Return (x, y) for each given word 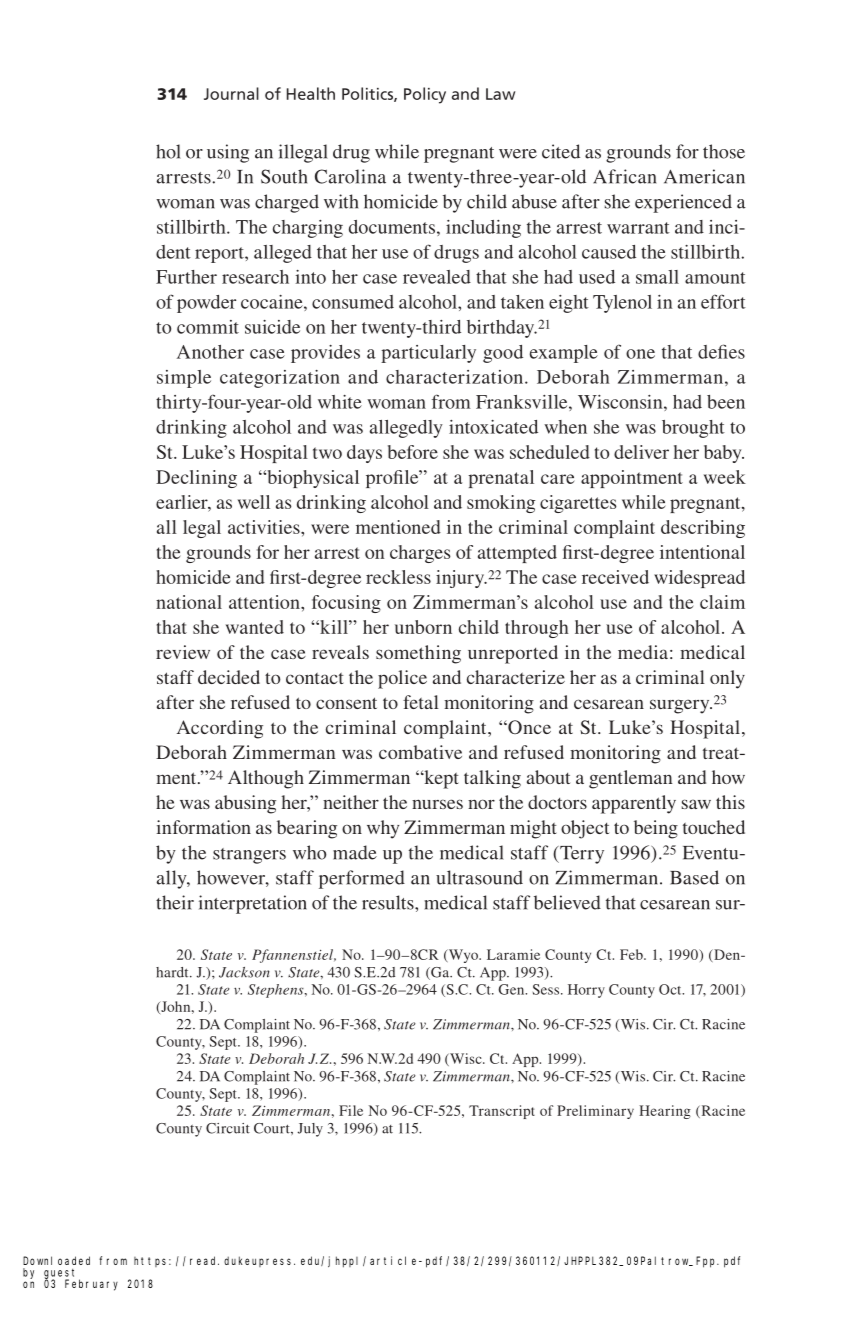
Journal (231, 93)
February (91, 1285)
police (402, 679)
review (183, 652)
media (643, 652)
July (310, 1130)
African (624, 176)
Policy (425, 95)
